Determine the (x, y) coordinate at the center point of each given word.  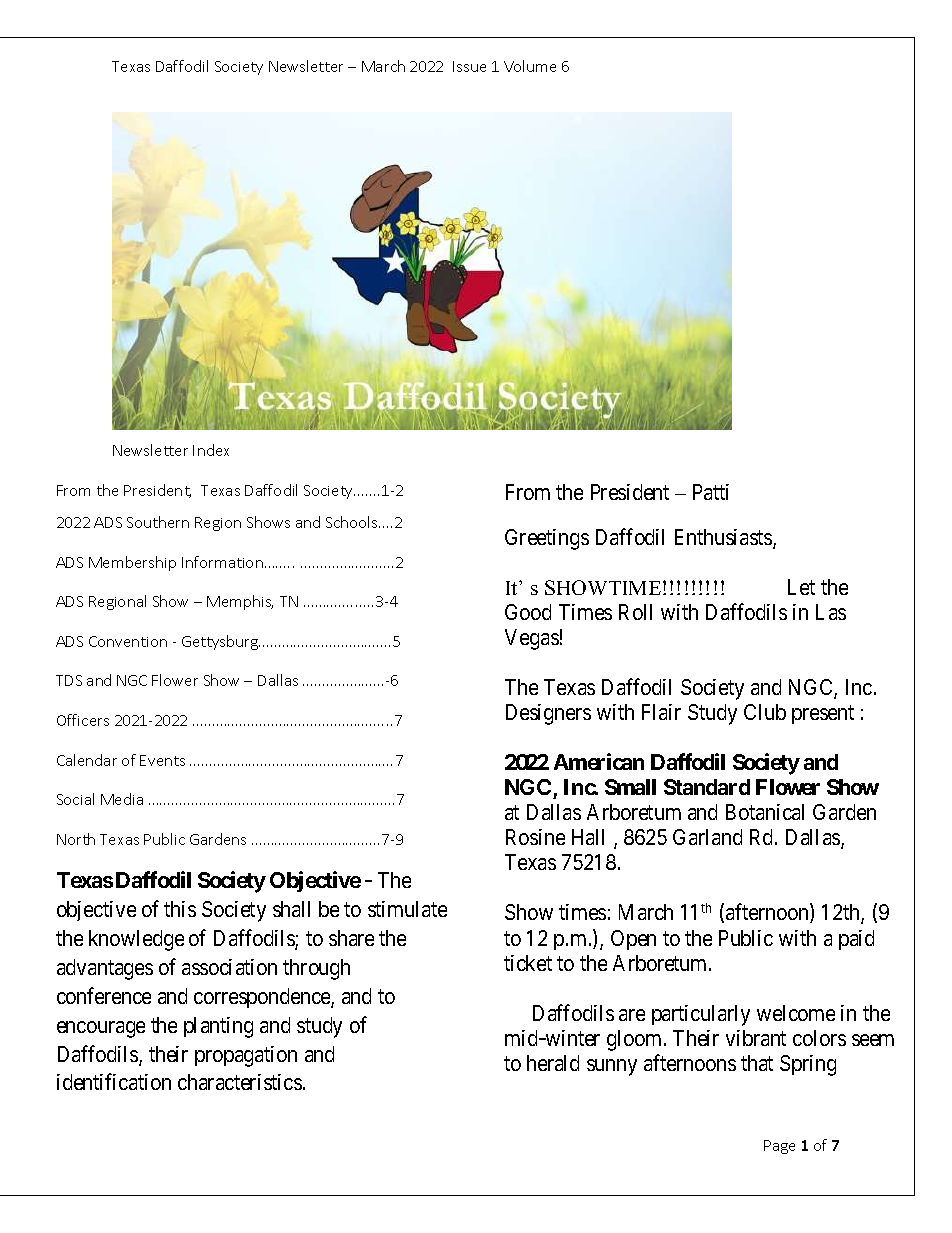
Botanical (765, 812)
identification (114, 1082)
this (180, 909)
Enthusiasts (724, 538)
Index (211, 450)
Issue (469, 66)
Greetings (547, 539)
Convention (128, 641)
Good (528, 612)
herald (553, 1063)
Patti (711, 492)
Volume (530, 66)
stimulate (407, 909)
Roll (635, 612)
